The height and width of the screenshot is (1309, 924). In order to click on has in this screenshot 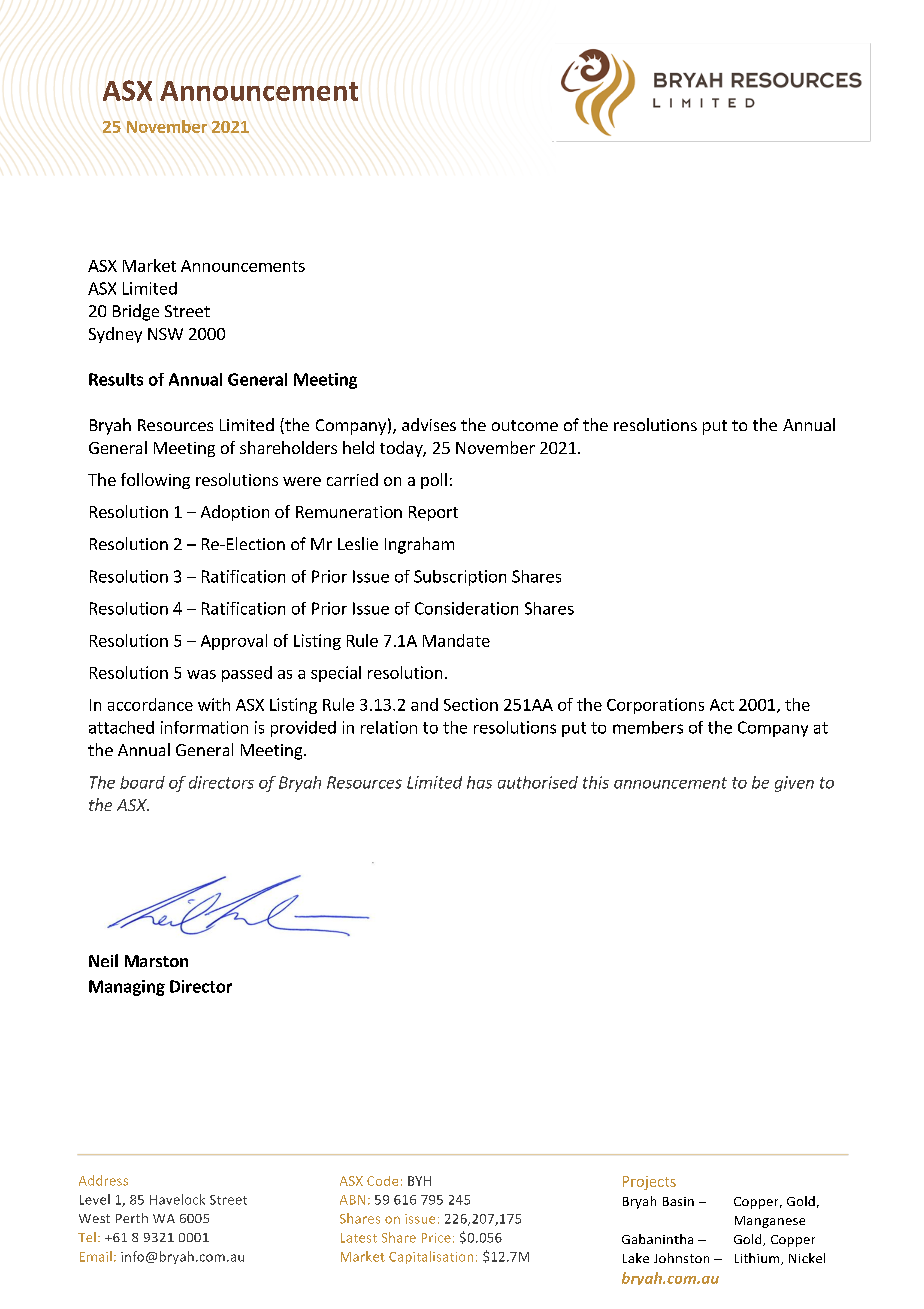, I will do `click(479, 782)`.
